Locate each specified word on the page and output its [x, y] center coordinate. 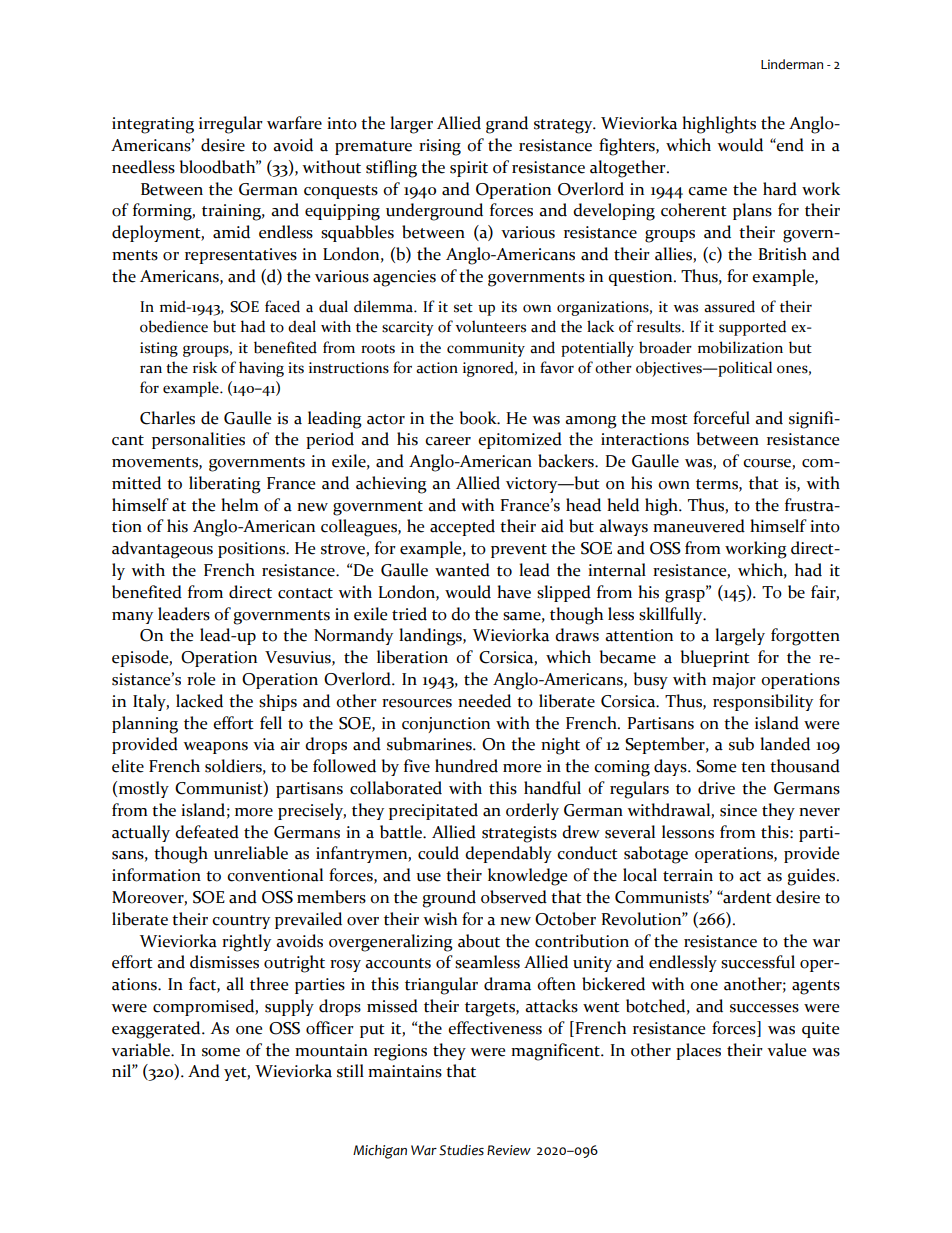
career [448, 441]
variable [141, 1050]
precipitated [433, 811]
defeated [207, 832]
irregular [231, 125]
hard [780, 189]
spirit [469, 169]
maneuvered [699, 526]
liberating [225, 485]
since [738, 810]
